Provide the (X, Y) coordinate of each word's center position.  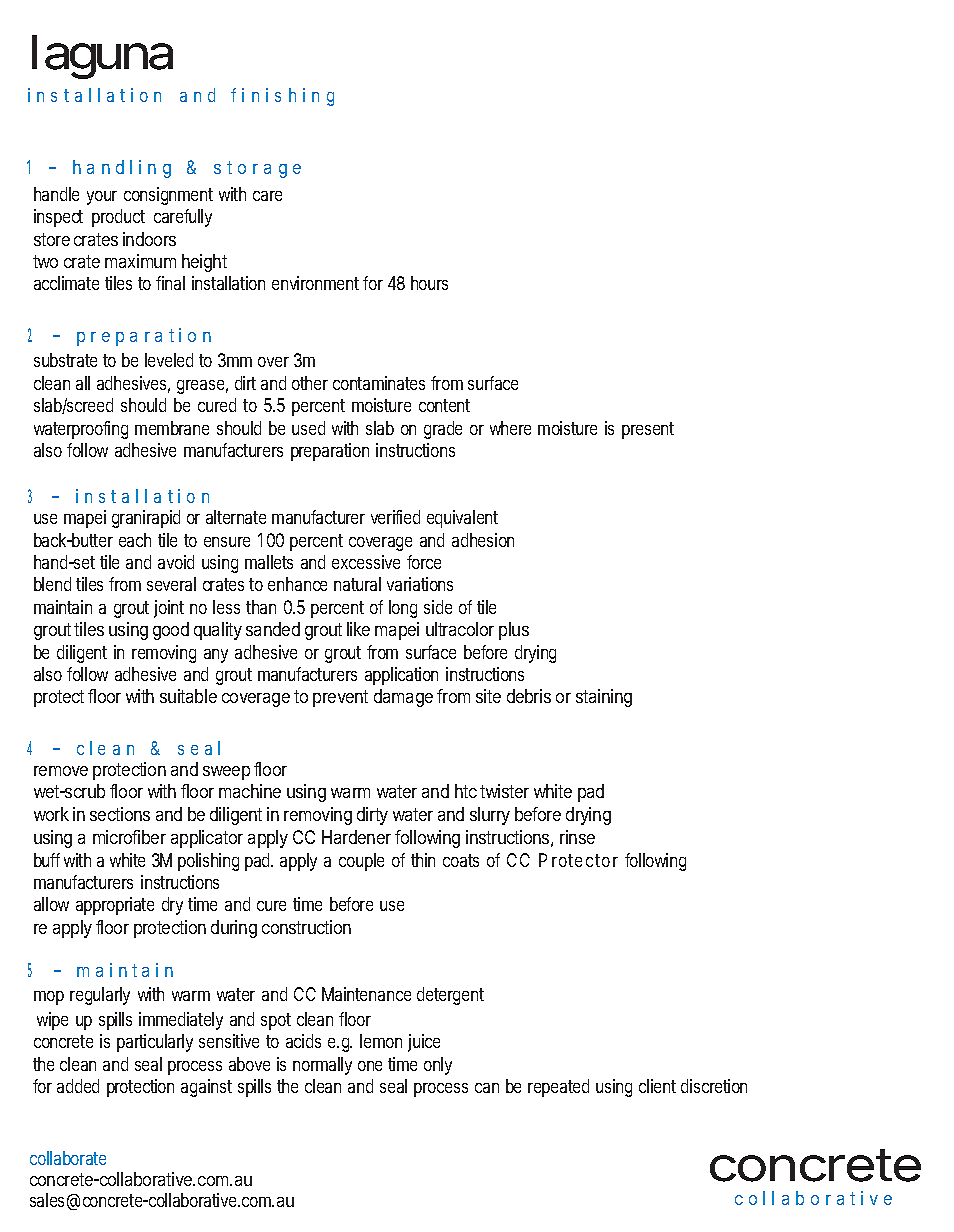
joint (169, 609)
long (403, 609)
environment (315, 283)
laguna (102, 57)
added (78, 1086)
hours (429, 283)
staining (604, 698)
